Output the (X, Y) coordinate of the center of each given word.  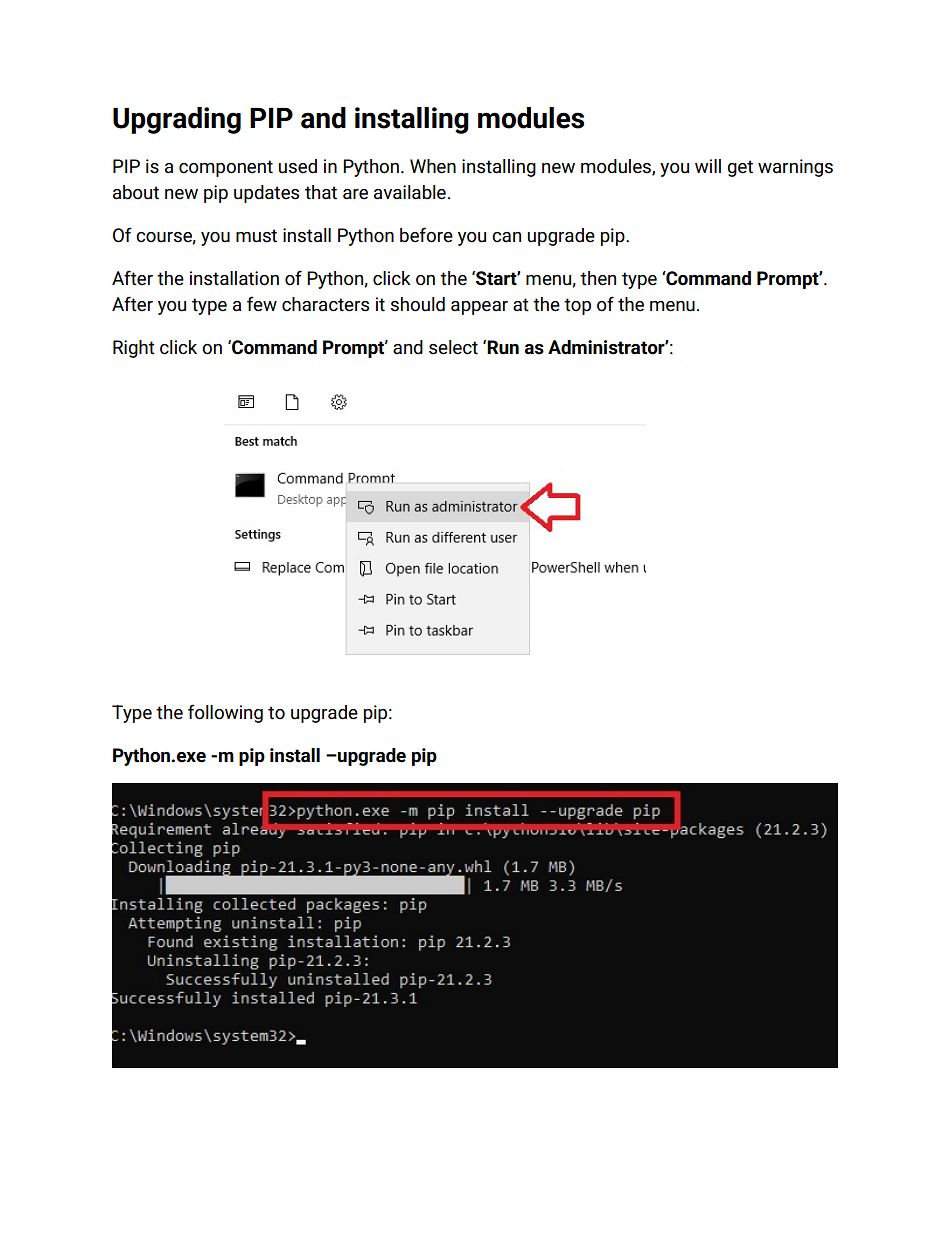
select (453, 347)
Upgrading (177, 120)
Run (503, 347)
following (225, 713)
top (577, 306)
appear (479, 308)
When (433, 166)
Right (134, 349)
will (708, 166)
